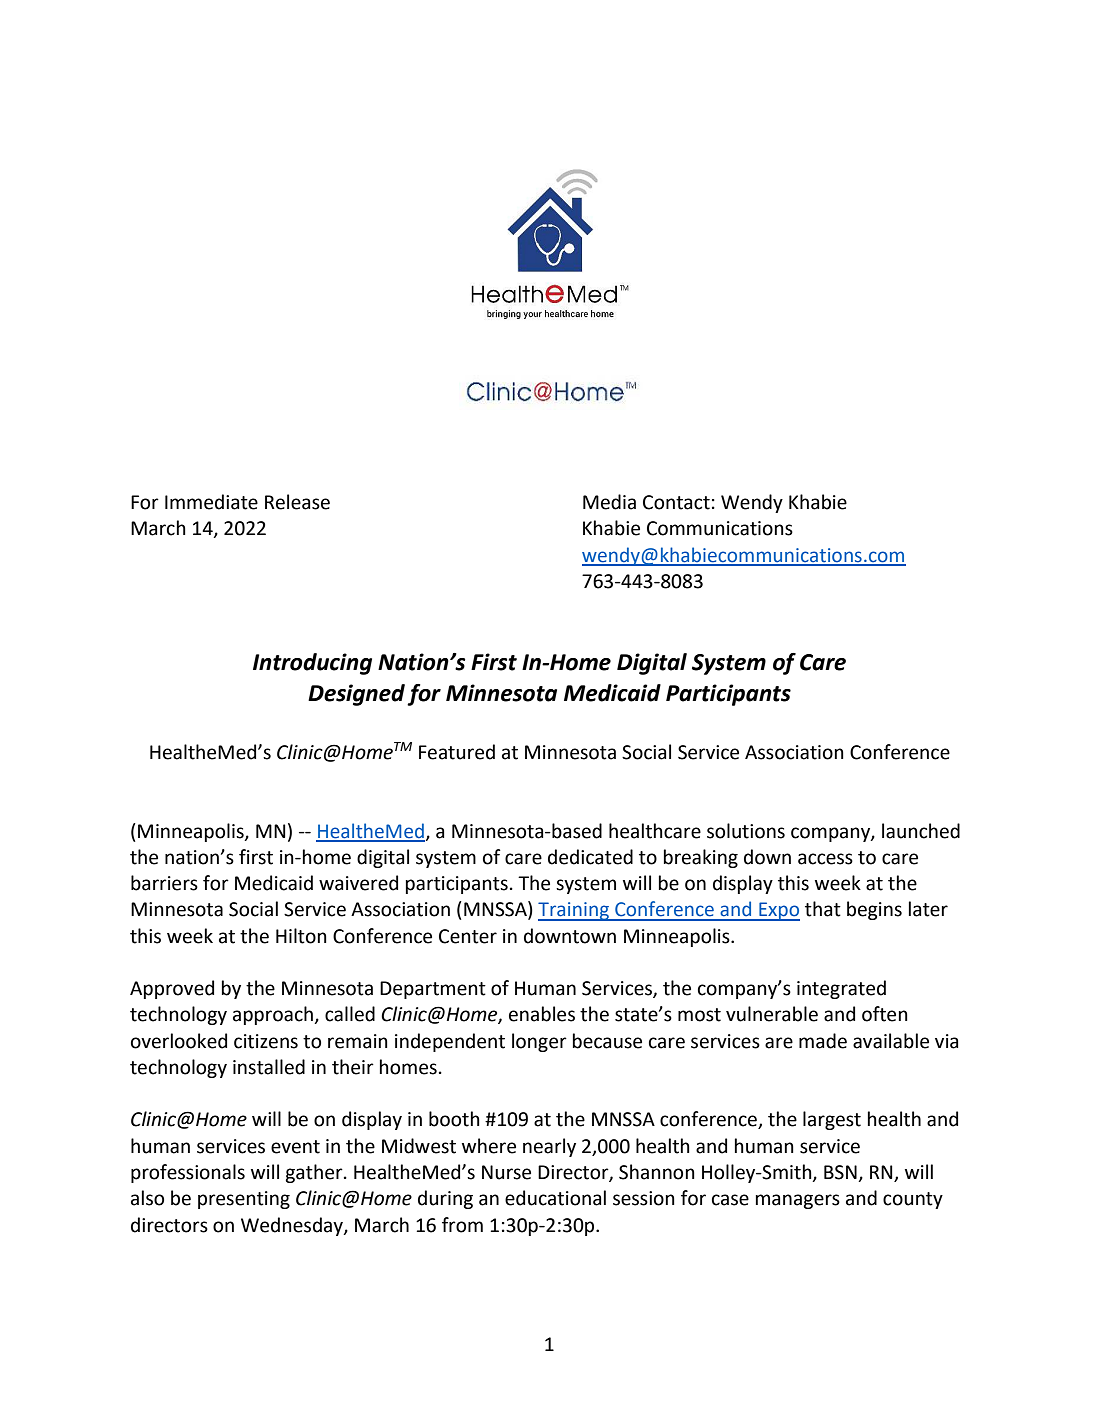  Describe the element at coordinates (798, 1201) in the page. I see `managers` at that location.
